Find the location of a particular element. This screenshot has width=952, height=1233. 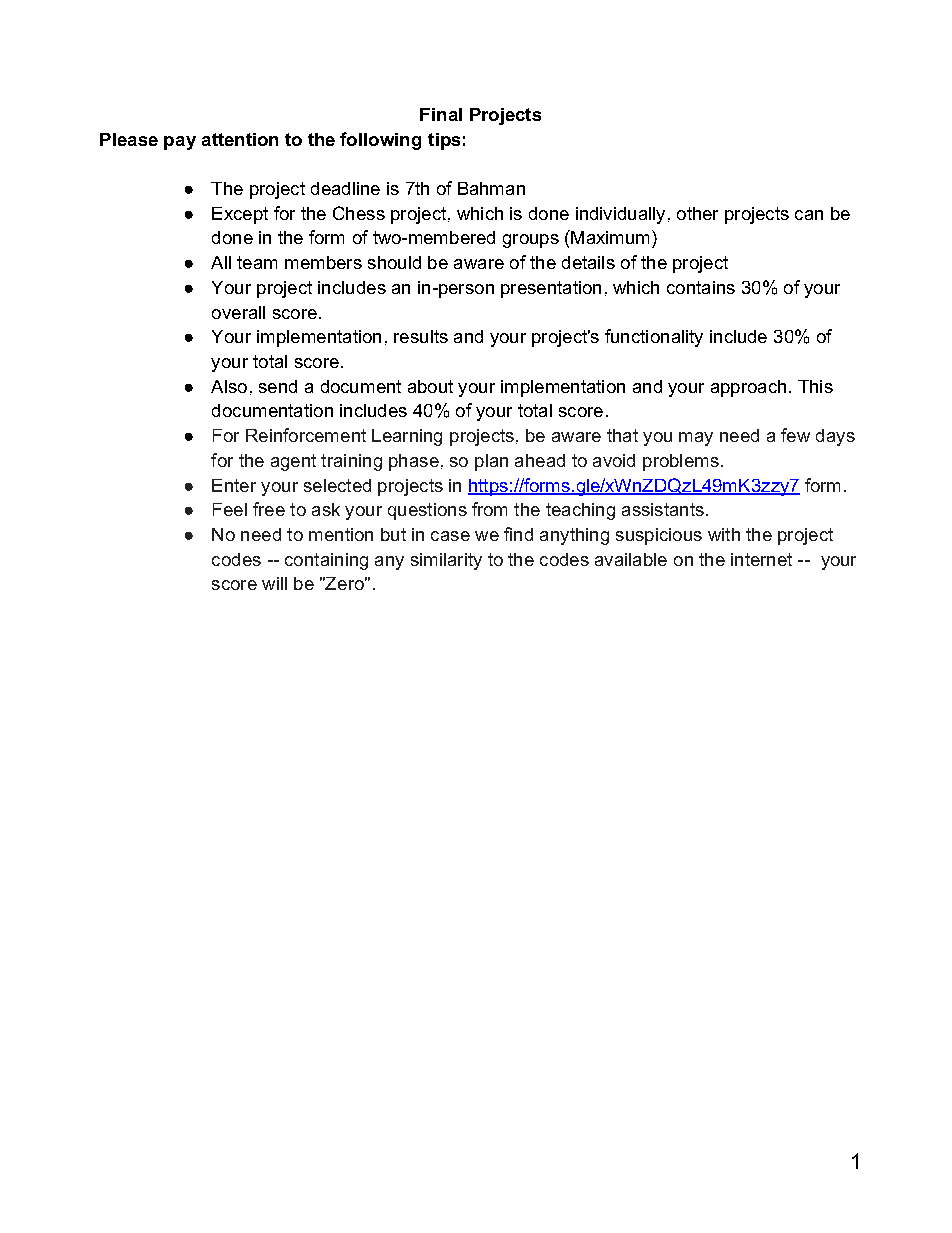

attention is located at coordinates (240, 139).
